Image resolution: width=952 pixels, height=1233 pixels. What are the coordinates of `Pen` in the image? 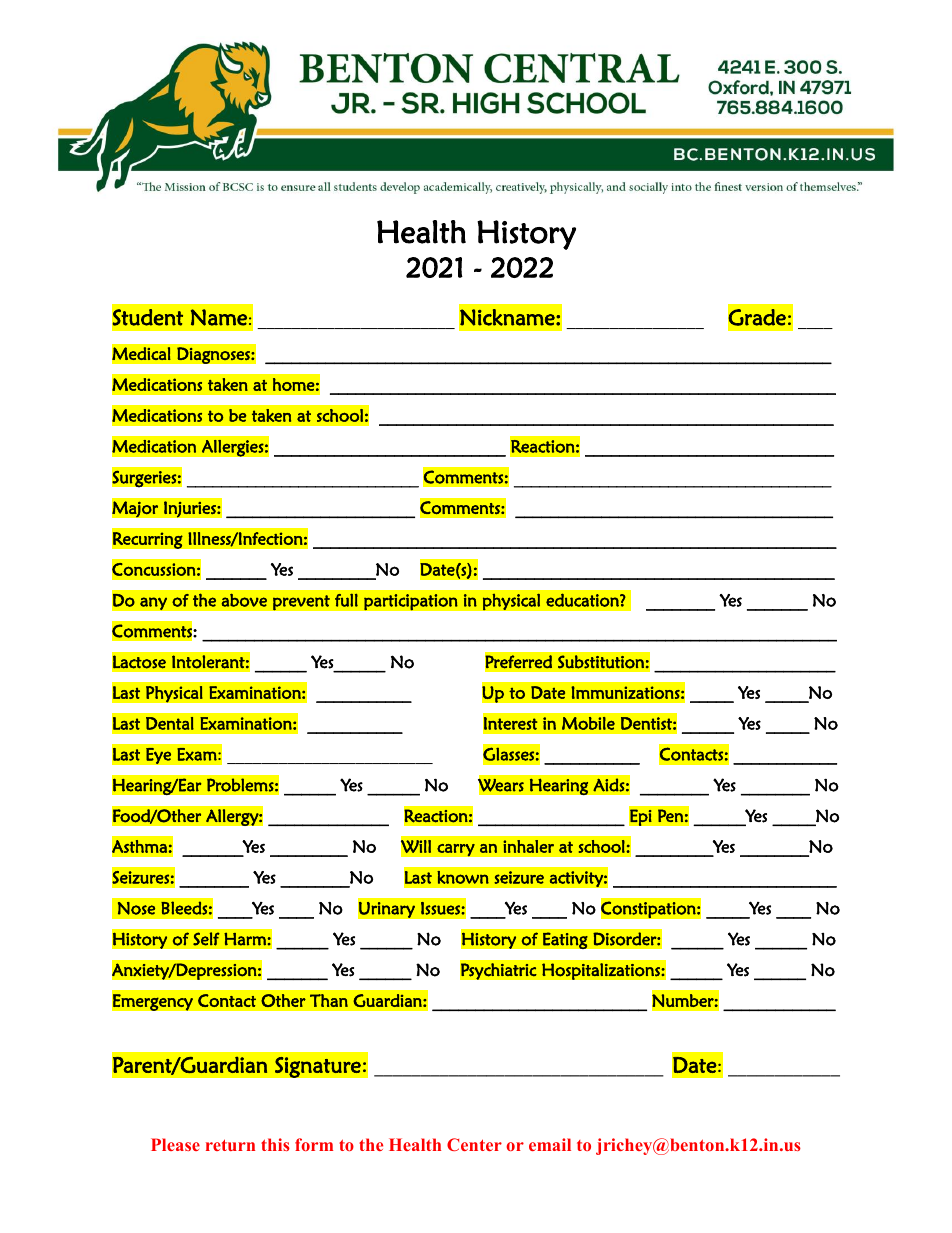 It's located at (670, 815).
